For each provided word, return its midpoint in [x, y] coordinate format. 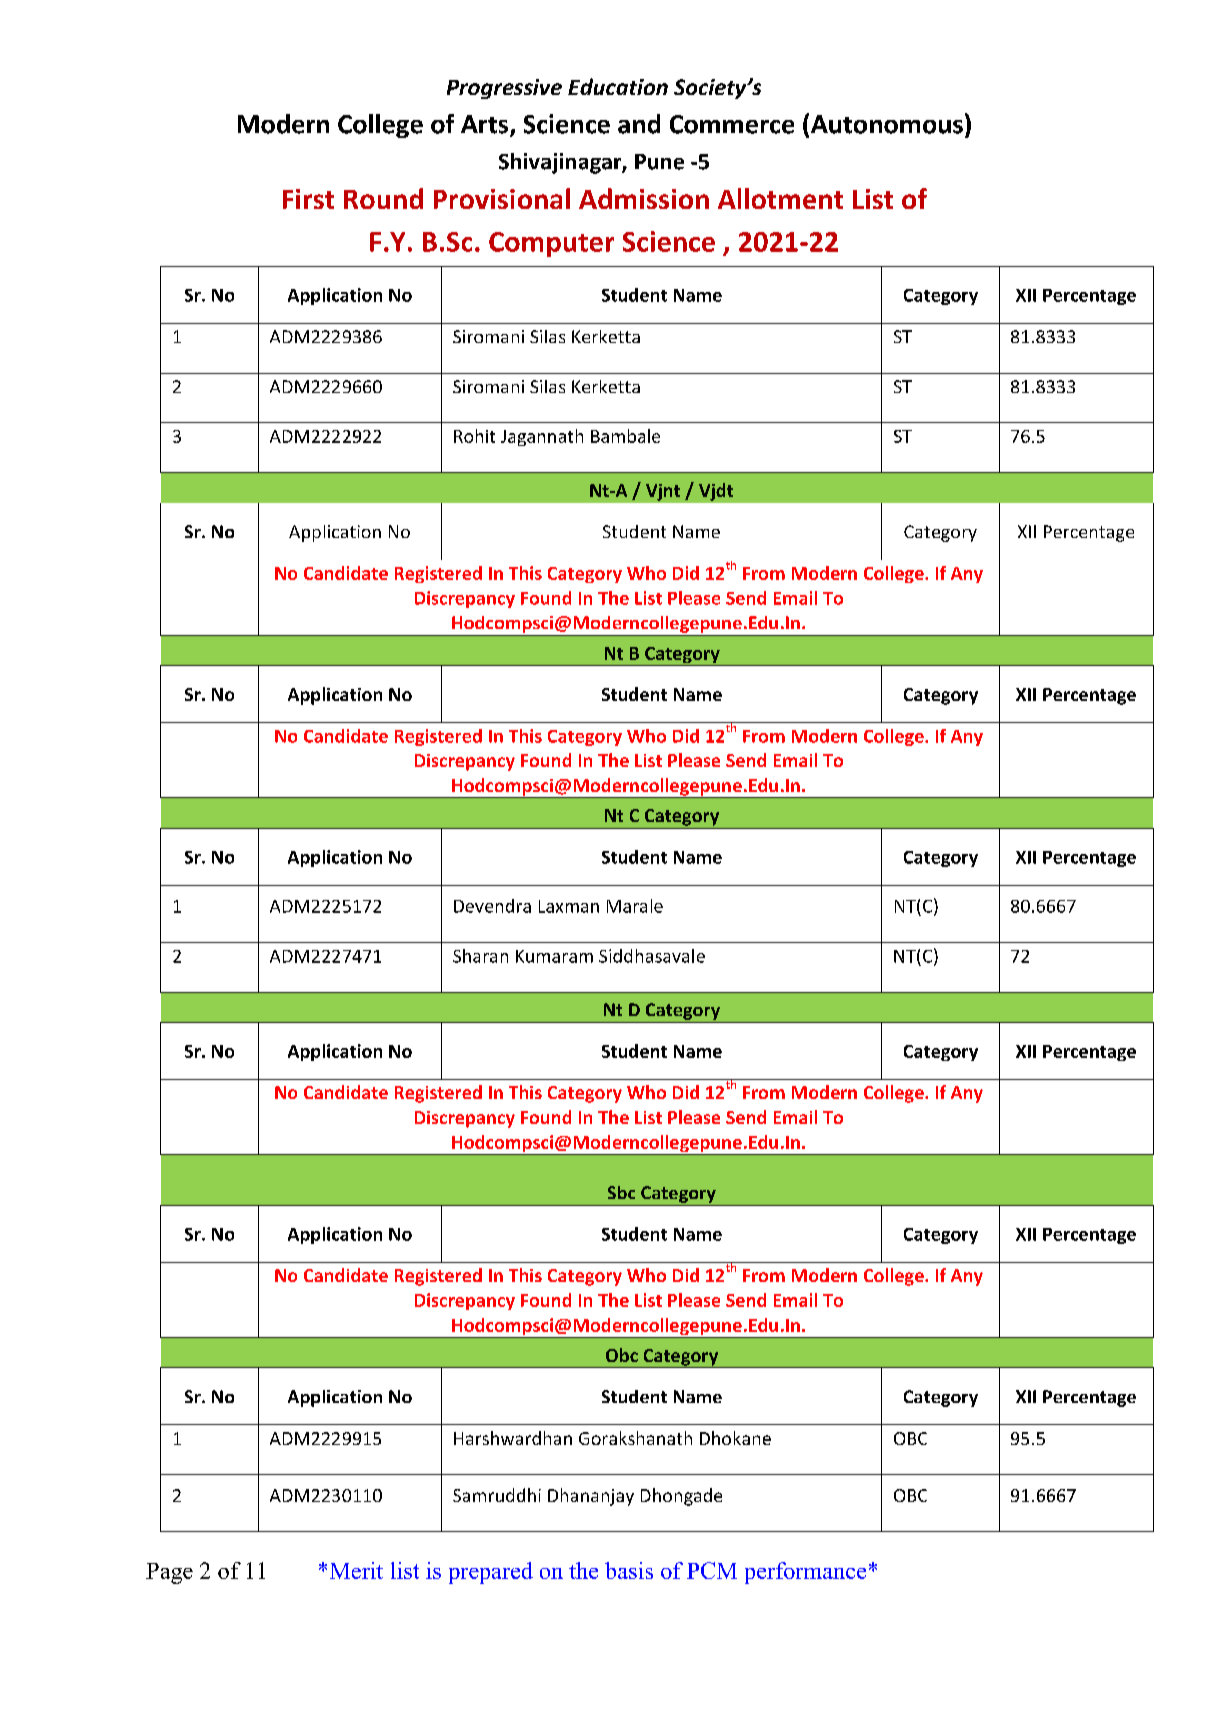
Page [169, 1573]
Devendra [492, 906]
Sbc [621, 1192]
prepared [491, 1573]
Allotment [780, 198]
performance [805, 1573]
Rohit [474, 436]
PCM [712, 1570]
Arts [486, 125]
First [308, 199]
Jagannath [542, 437]
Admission [644, 198]
